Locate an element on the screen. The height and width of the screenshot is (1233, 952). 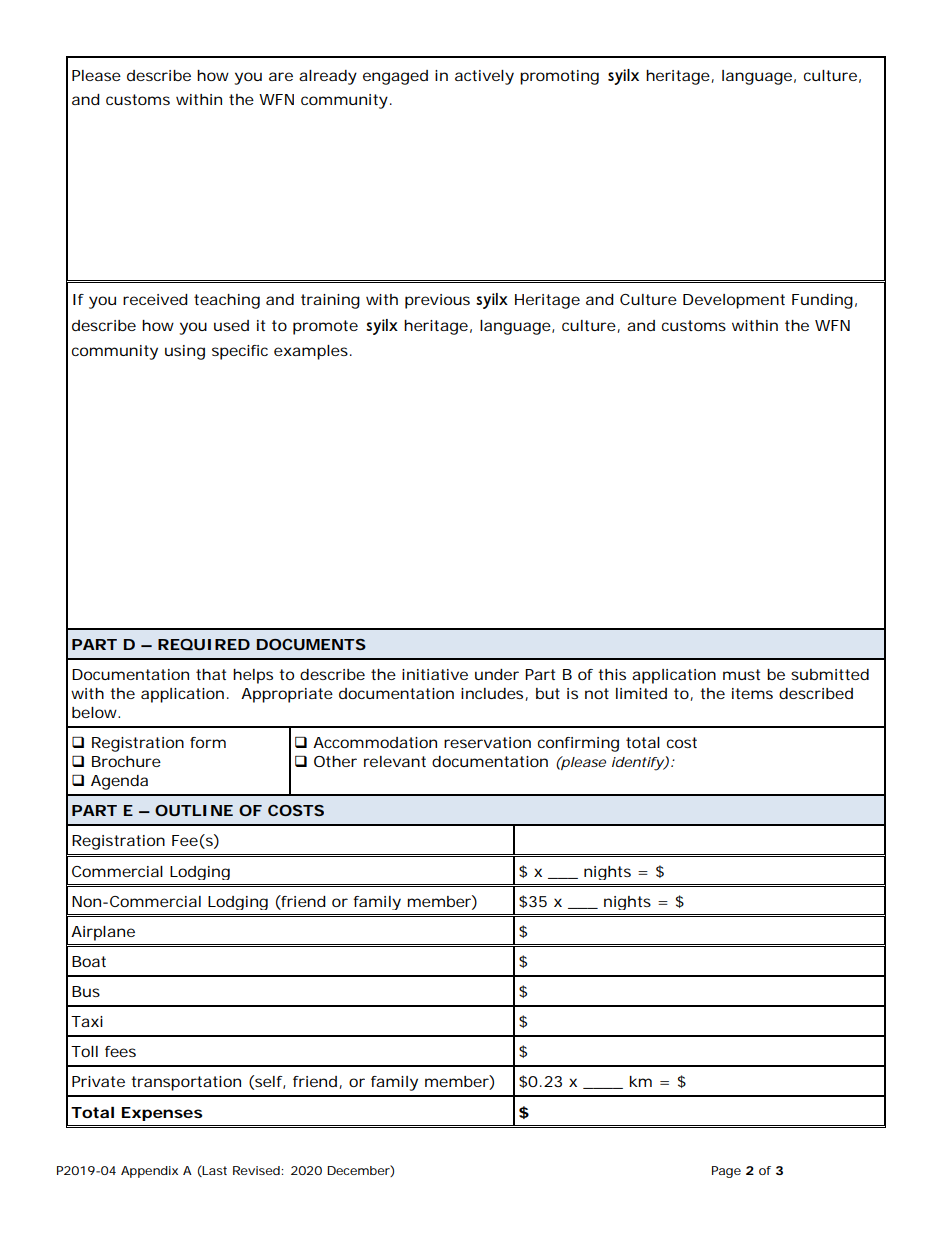
Development is located at coordinates (734, 301).
